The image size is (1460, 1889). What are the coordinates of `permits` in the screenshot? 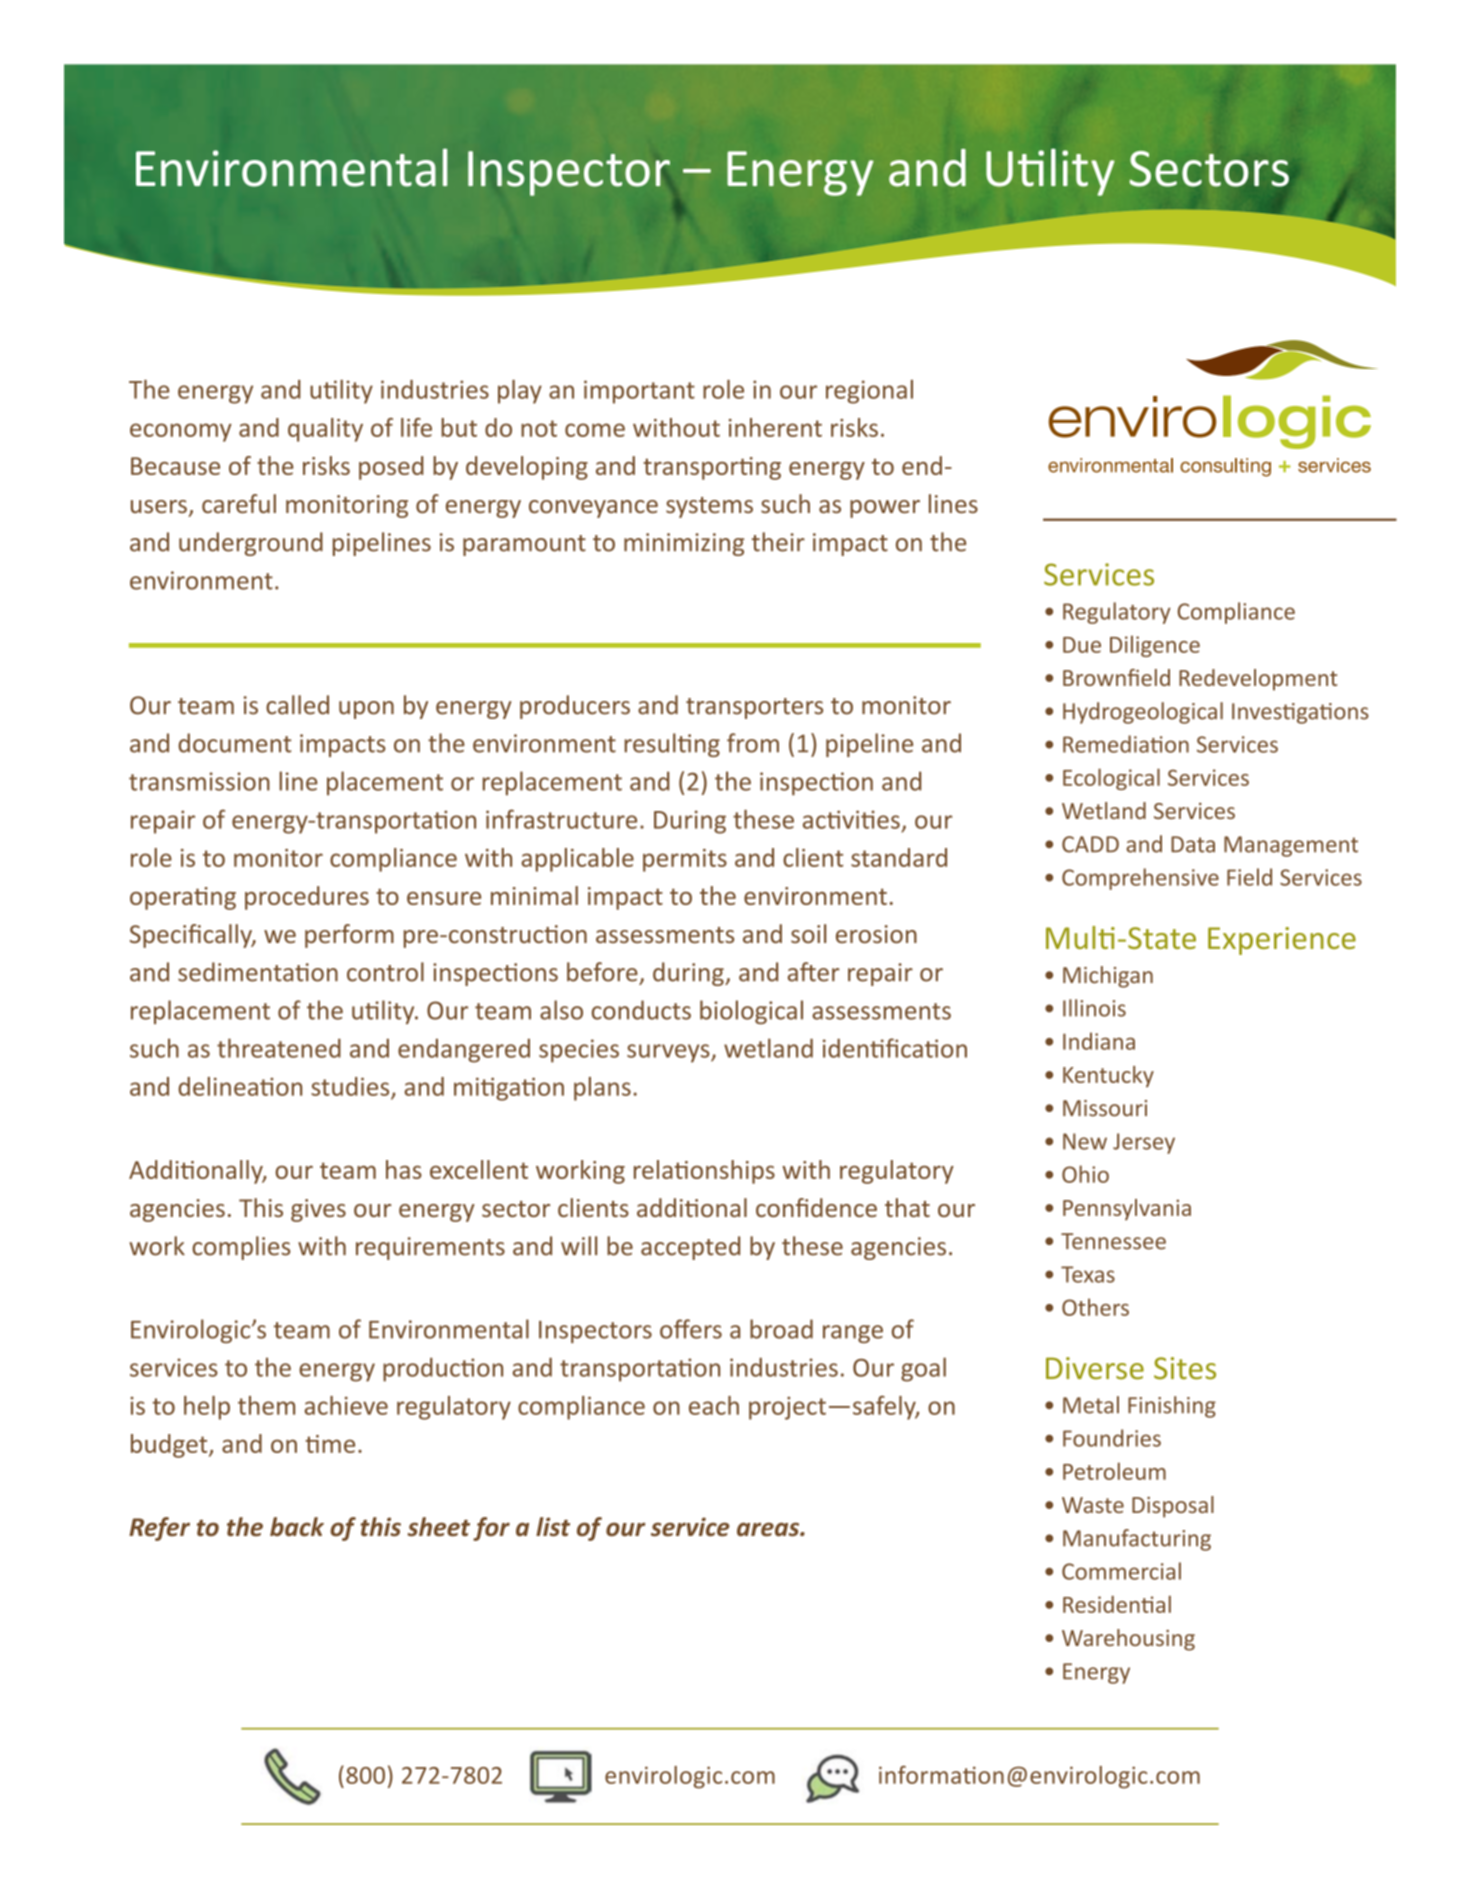 It's located at (685, 860).
